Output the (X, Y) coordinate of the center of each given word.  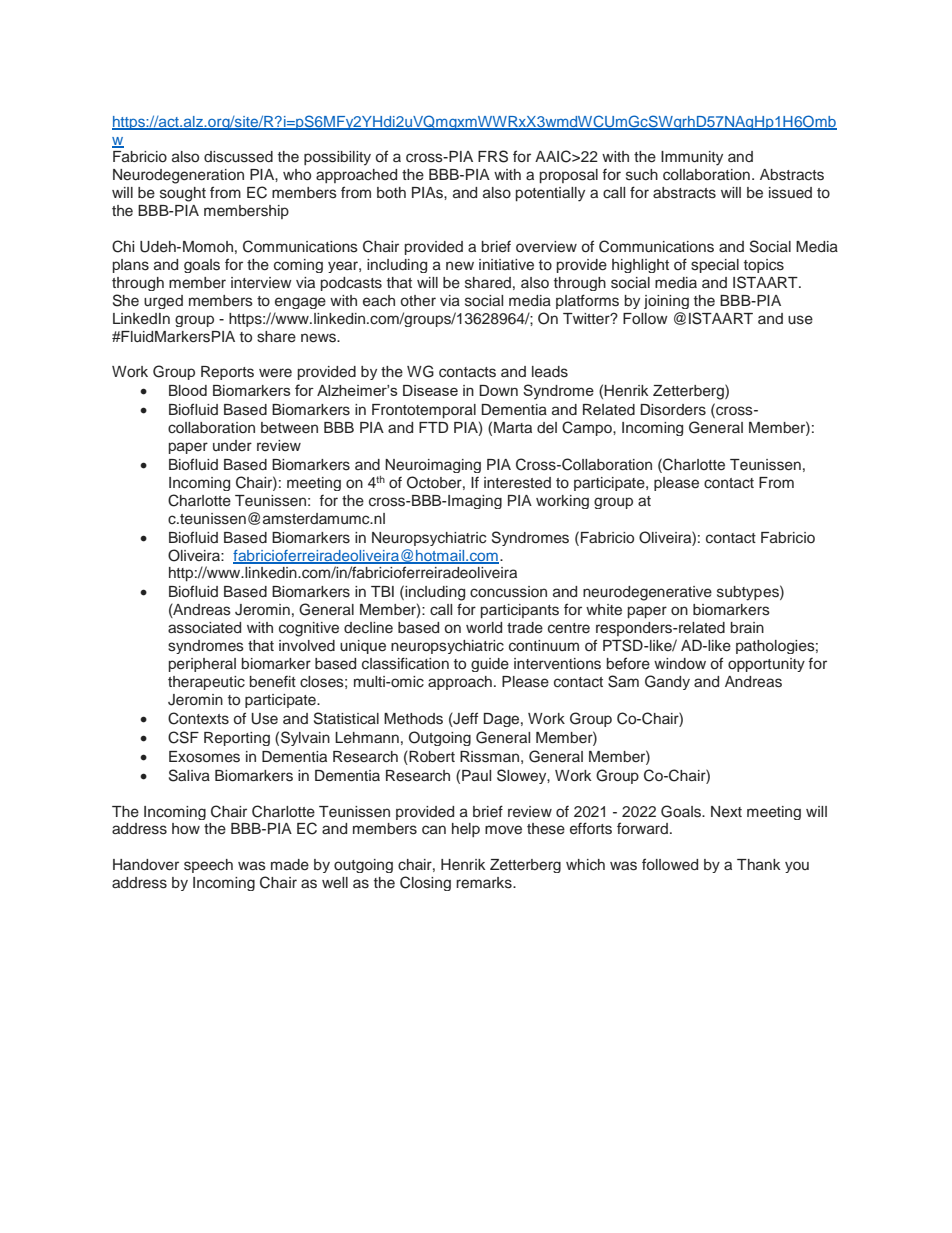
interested (517, 483)
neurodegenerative (647, 593)
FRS (493, 156)
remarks (485, 883)
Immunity (692, 158)
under (232, 445)
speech (208, 866)
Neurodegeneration (178, 176)
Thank (759, 864)
